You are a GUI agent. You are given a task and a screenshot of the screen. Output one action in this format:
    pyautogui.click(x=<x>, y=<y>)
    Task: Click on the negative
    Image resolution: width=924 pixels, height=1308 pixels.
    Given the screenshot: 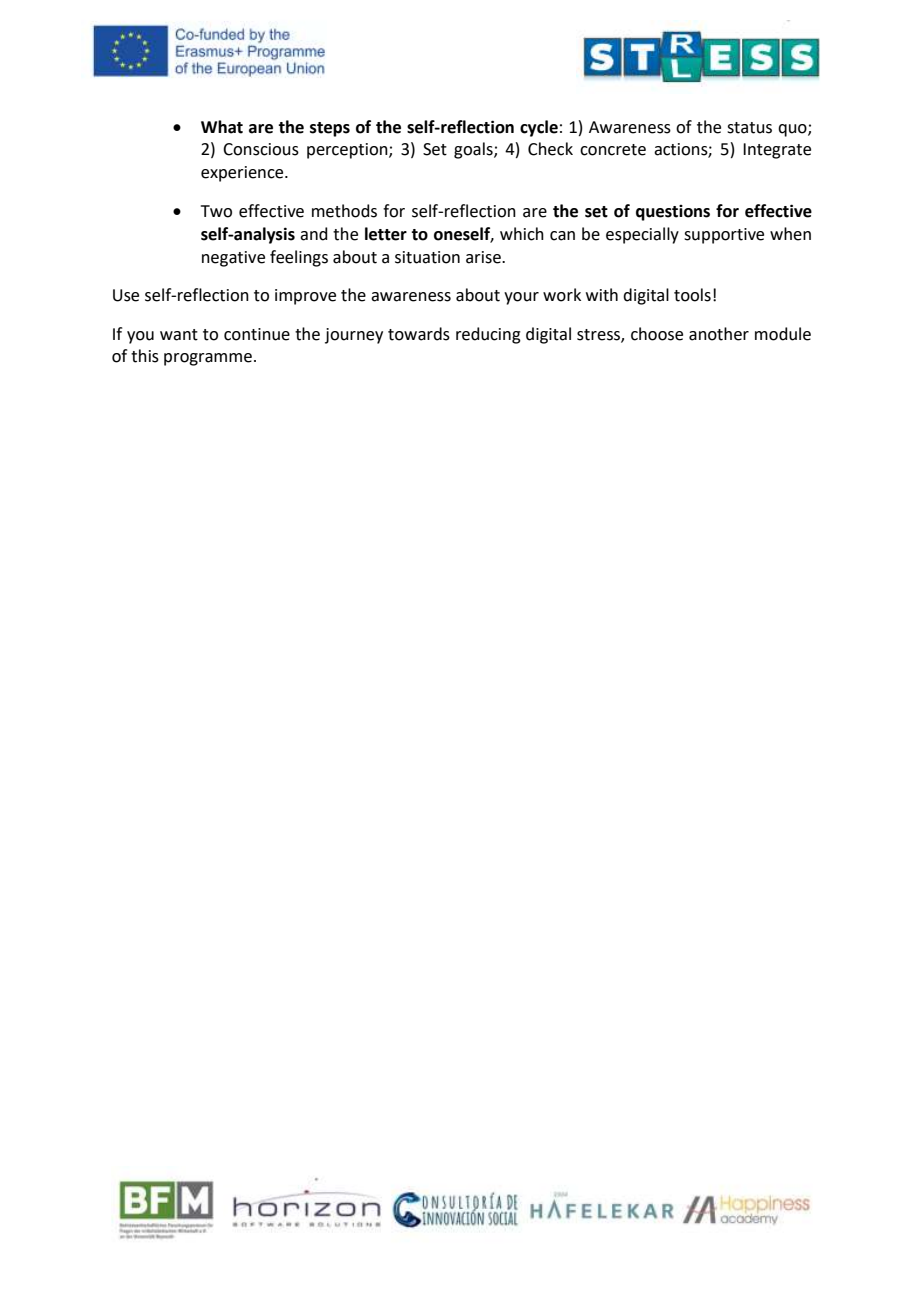 What is the action you would take?
    pyautogui.click(x=233, y=259)
